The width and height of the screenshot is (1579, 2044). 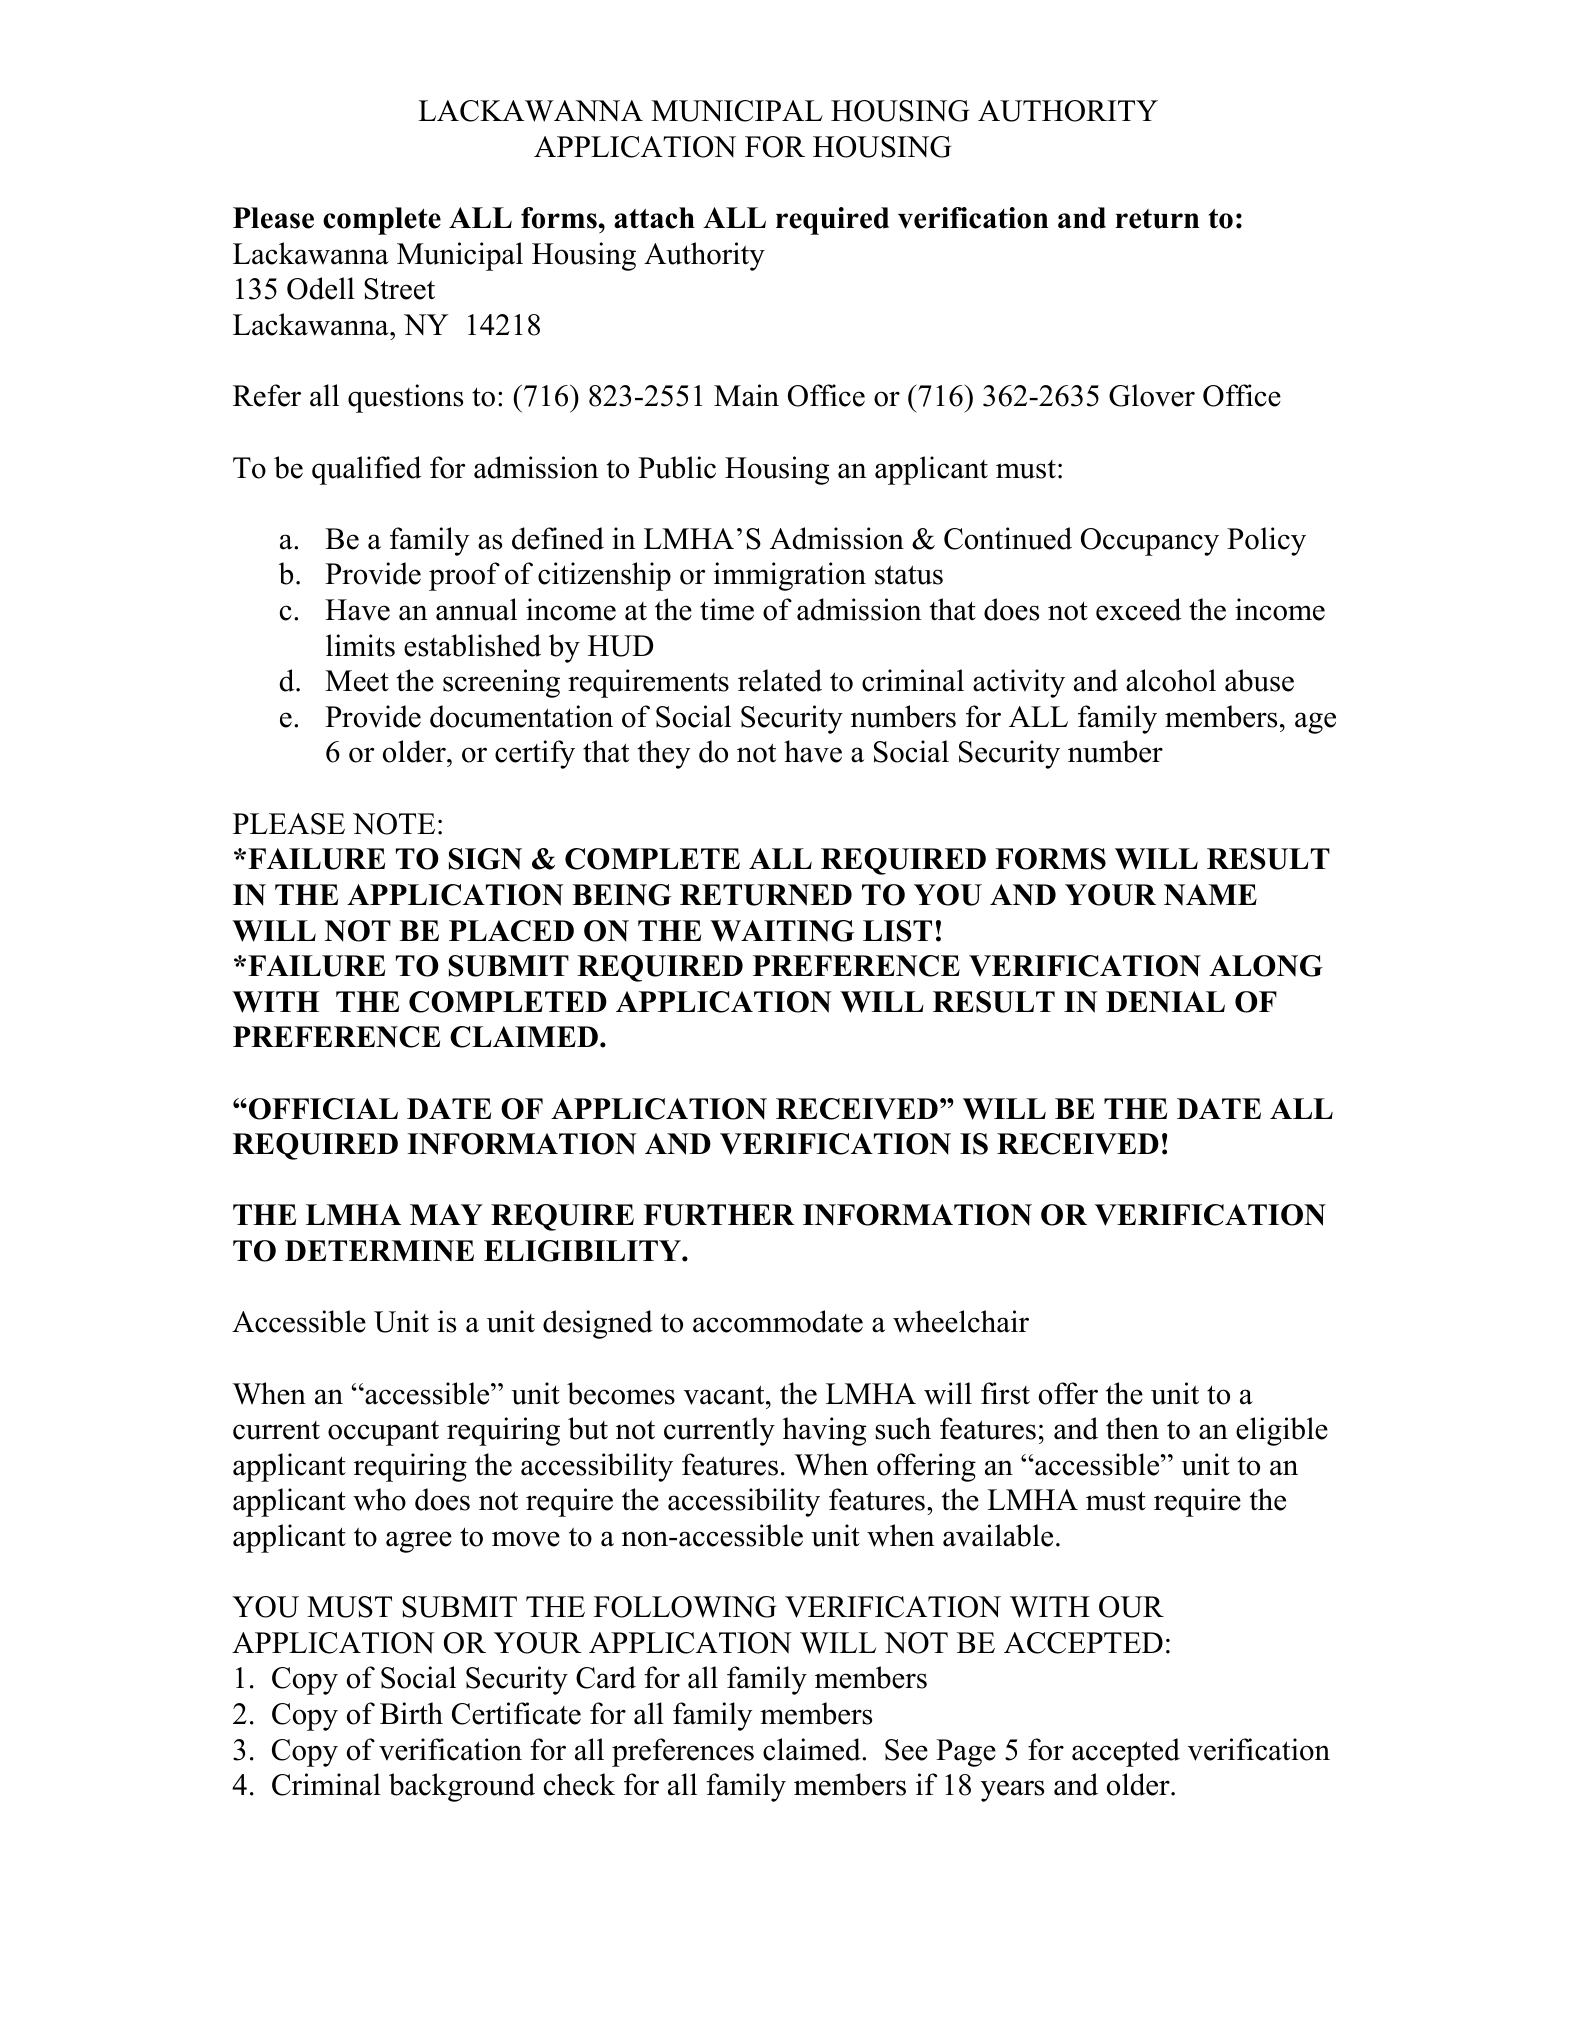 What do you see at coordinates (654, 218) in the screenshot?
I see `attach` at bounding box center [654, 218].
